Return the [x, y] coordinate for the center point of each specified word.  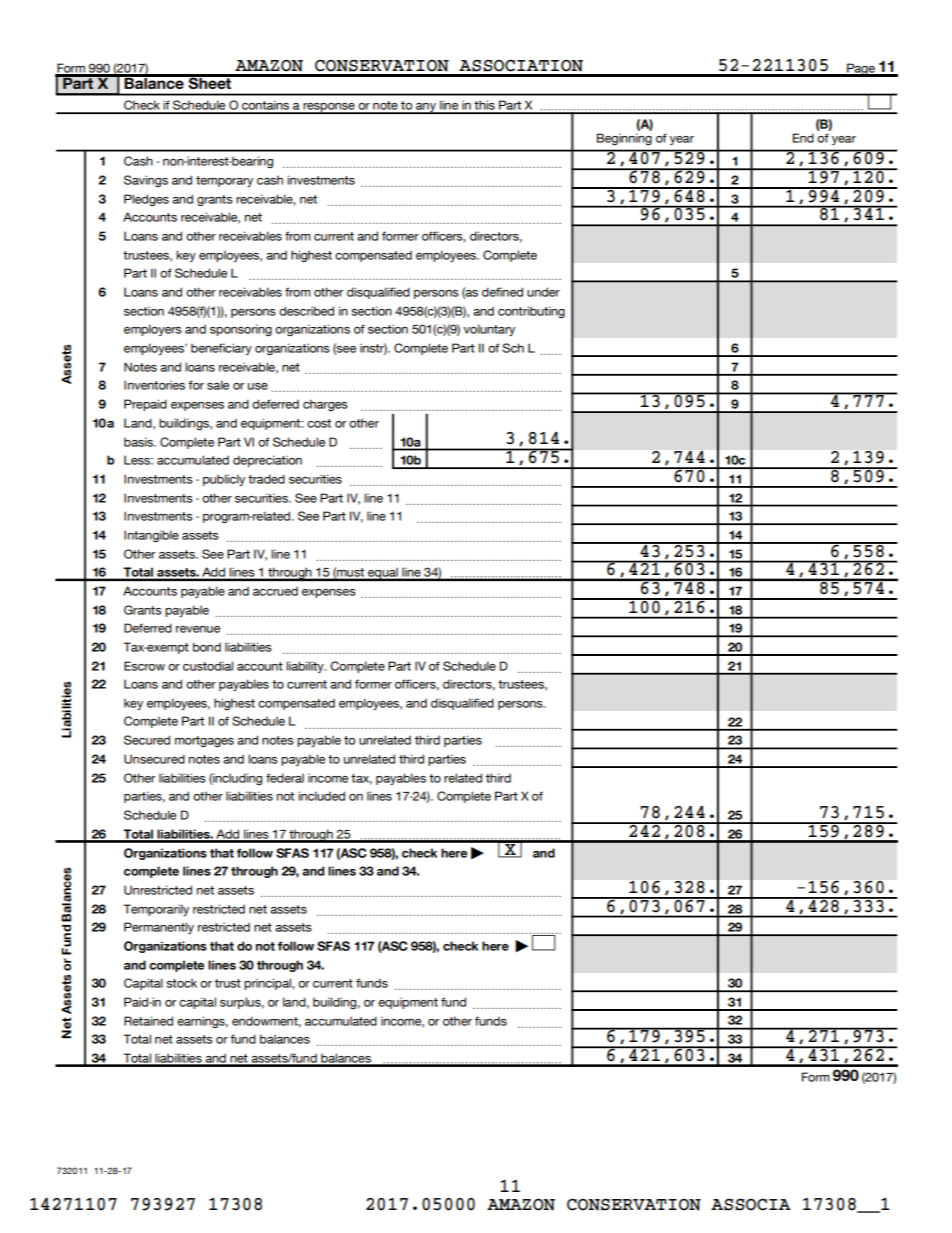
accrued [275, 591]
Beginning [624, 139]
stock [181, 983]
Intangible [151, 536]
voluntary [489, 330]
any [426, 108]
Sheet [210, 82]
